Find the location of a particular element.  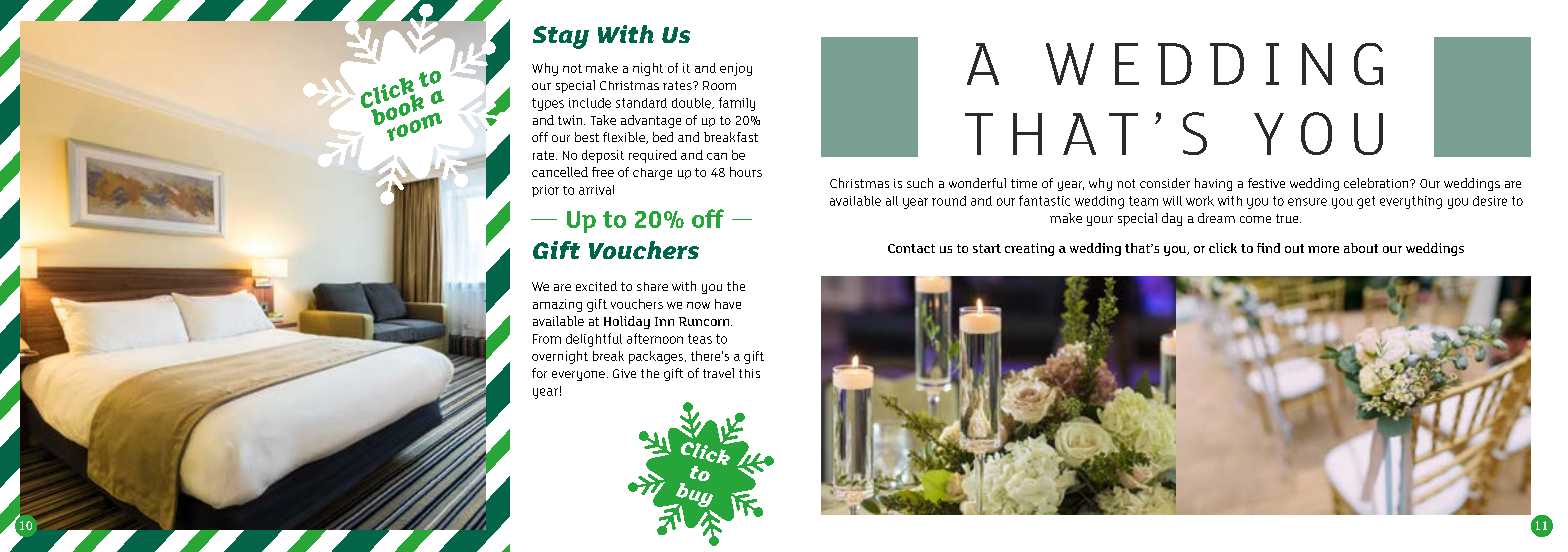

family is located at coordinates (737, 104).
